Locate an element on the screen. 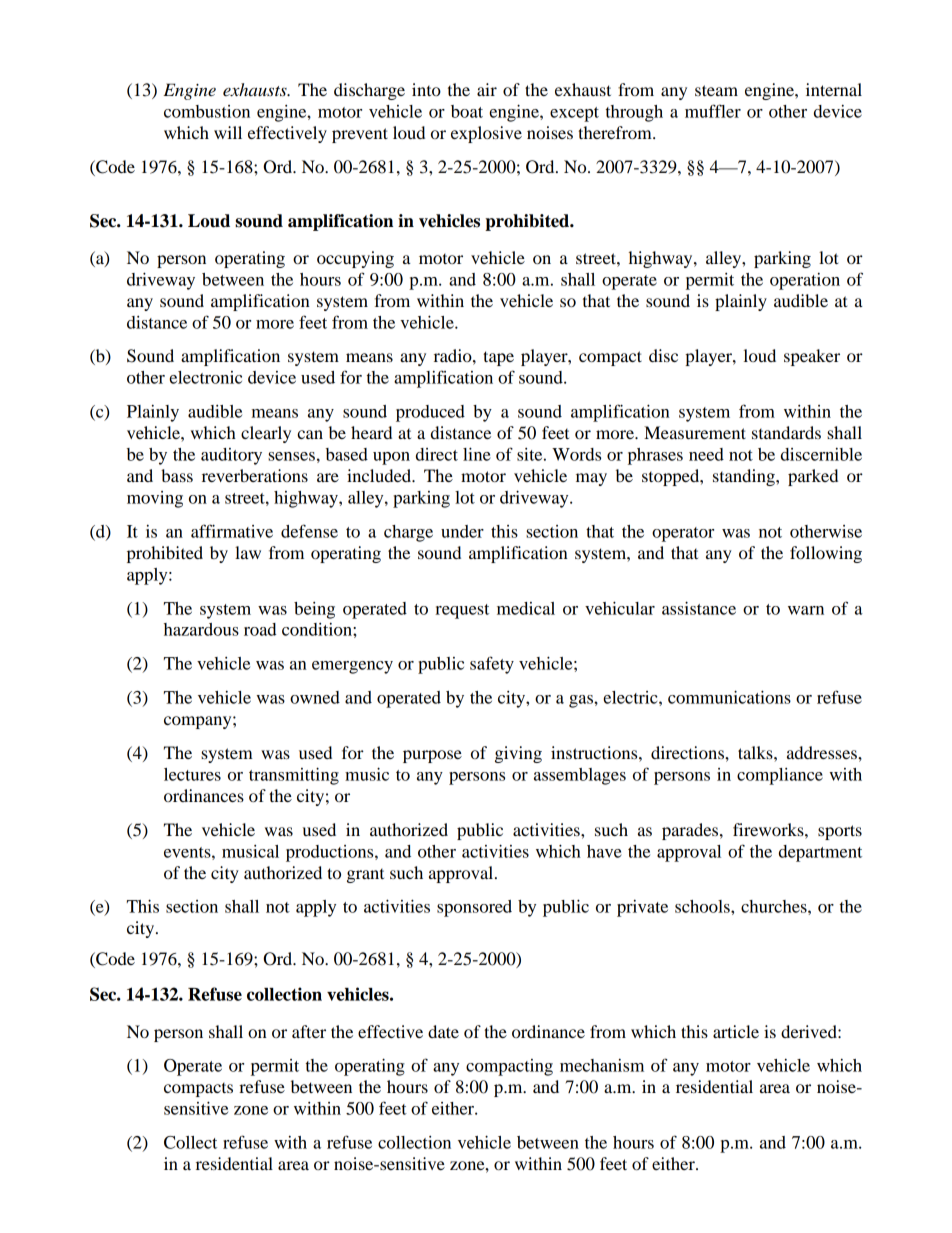  article is located at coordinates (736, 1031).
